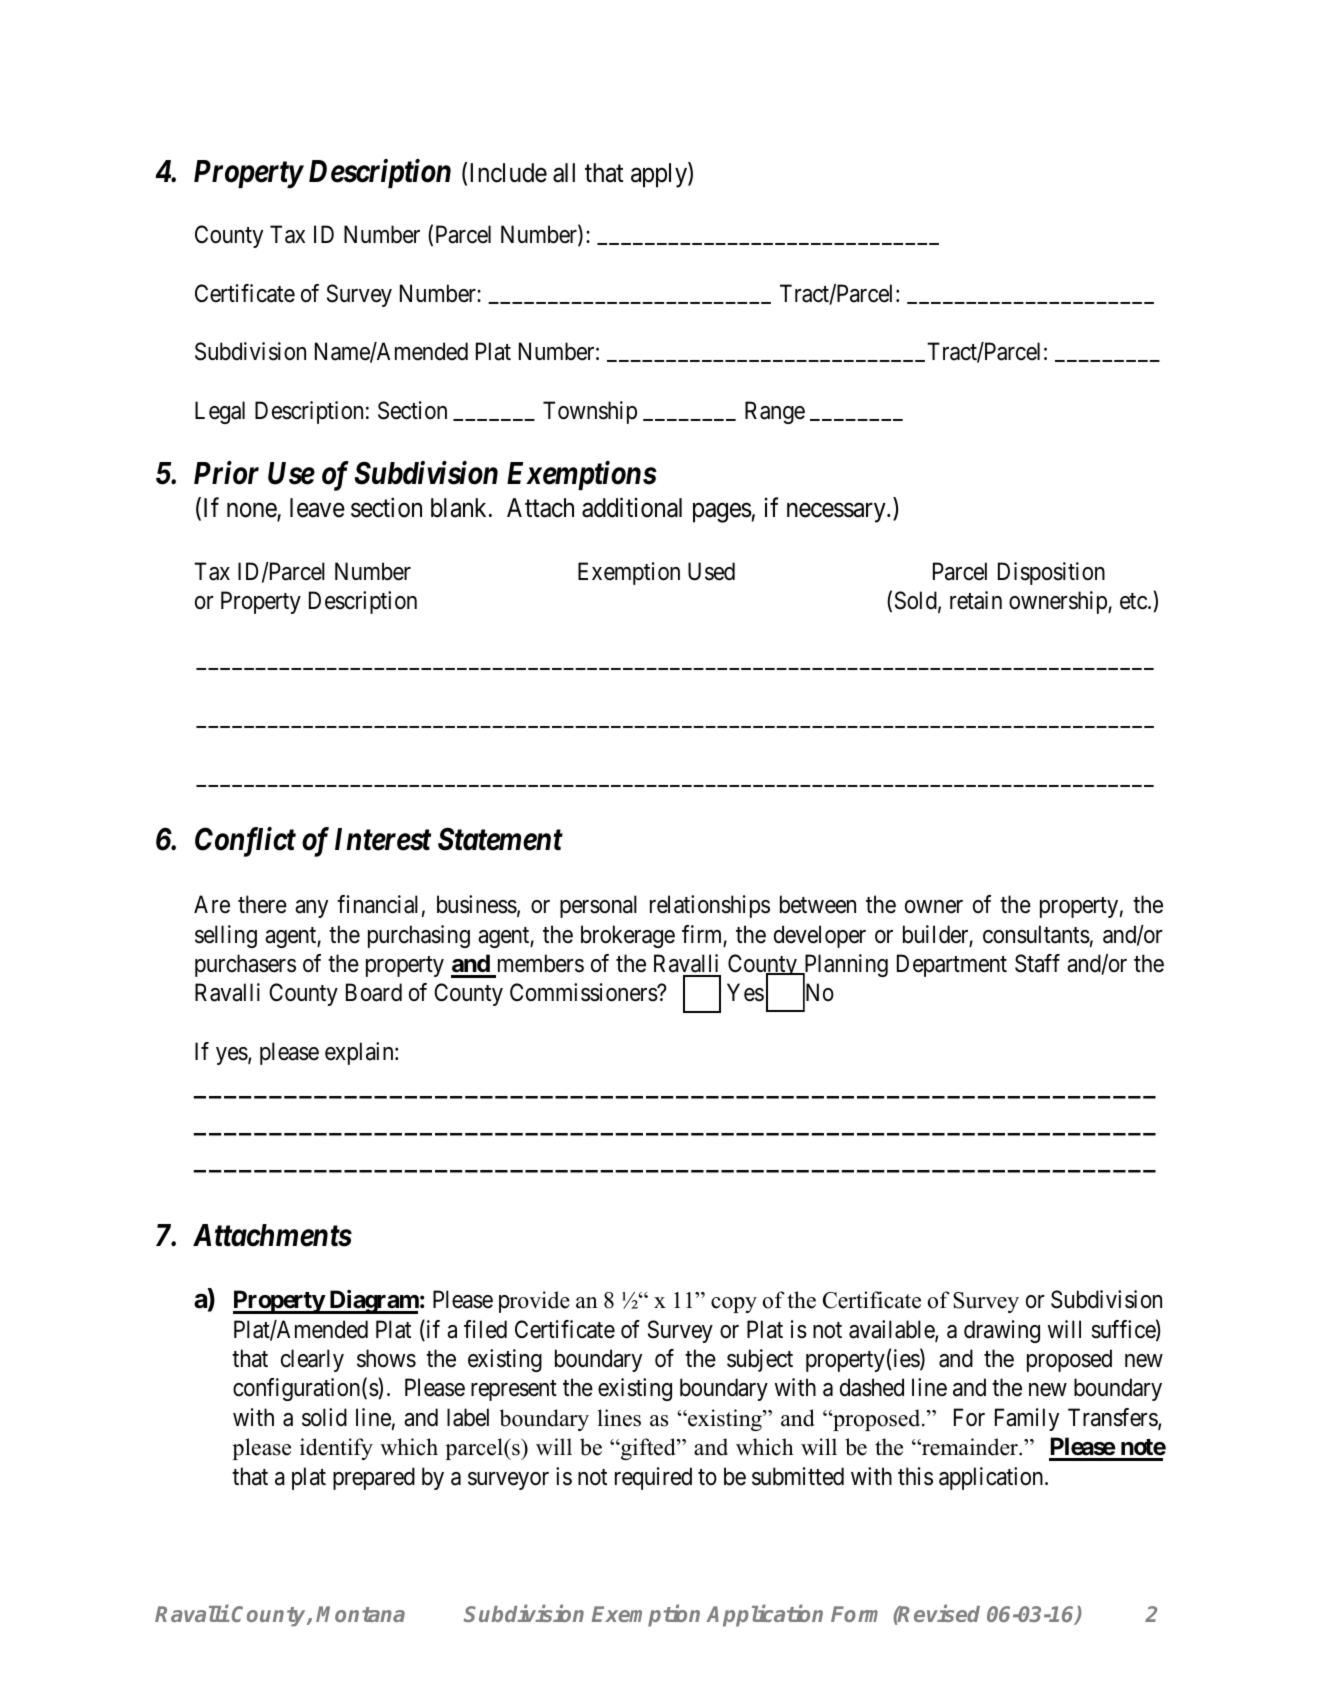 The image size is (1318, 1705). What do you see at coordinates (311, 909) in the page?
I see `any` at bounding box center [311, 909].
